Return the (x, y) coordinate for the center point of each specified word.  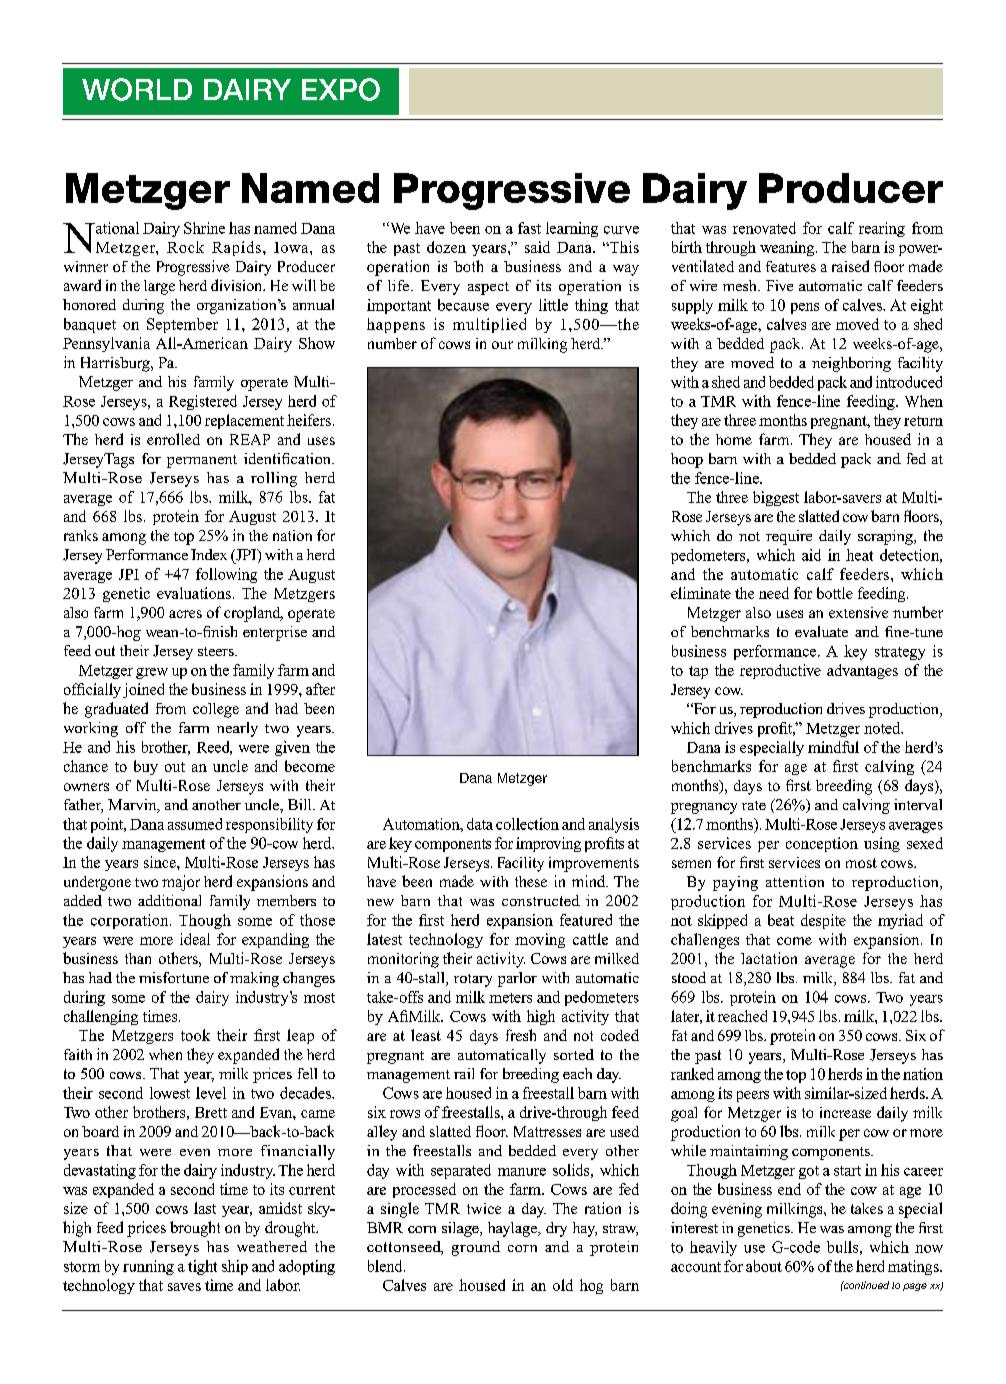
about (764, 1266)
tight (202, 1267)
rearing (882, 229)
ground (476, 1248)
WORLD (137, 89)
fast (529, 228)
